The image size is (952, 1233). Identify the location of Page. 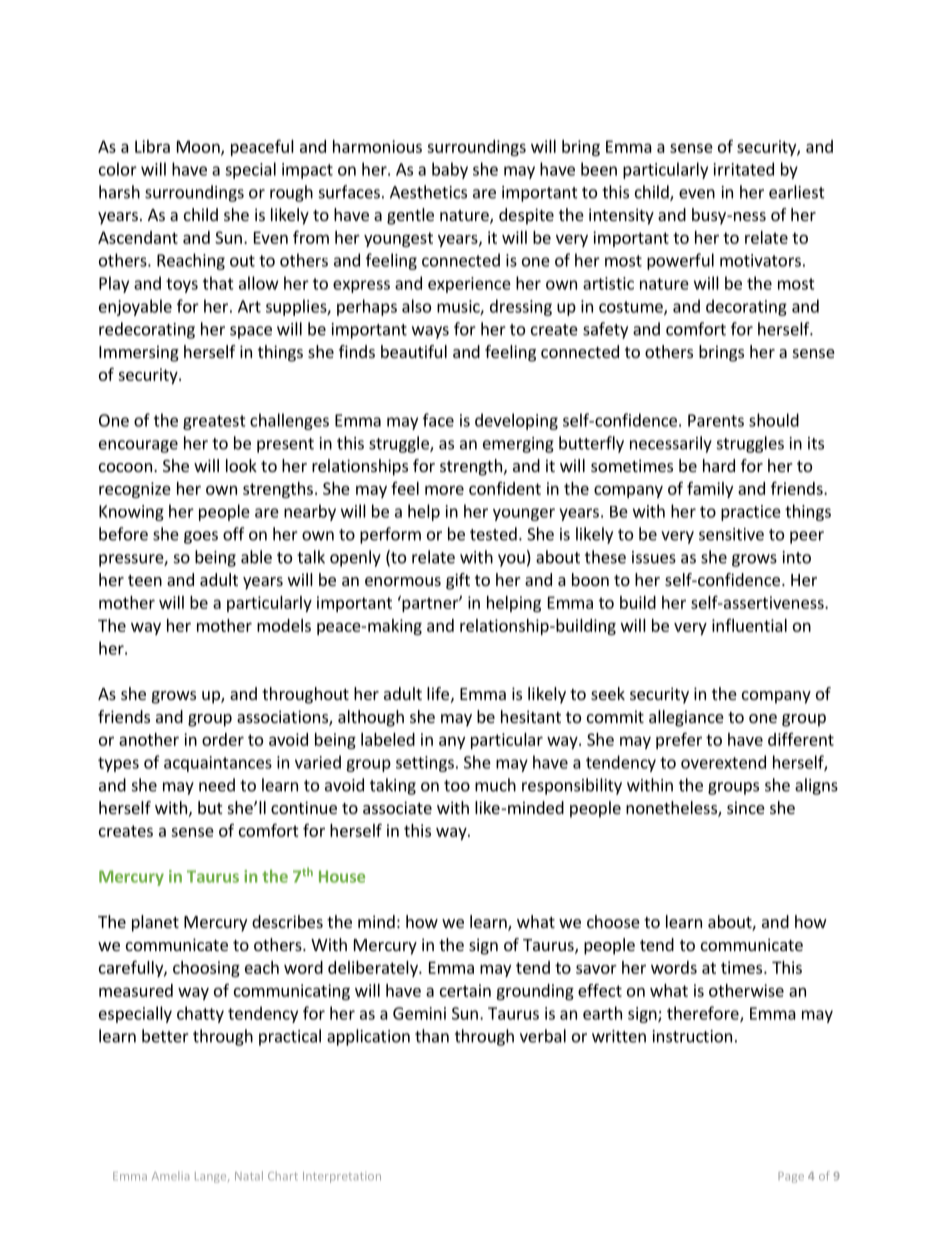
(791, 1177).
